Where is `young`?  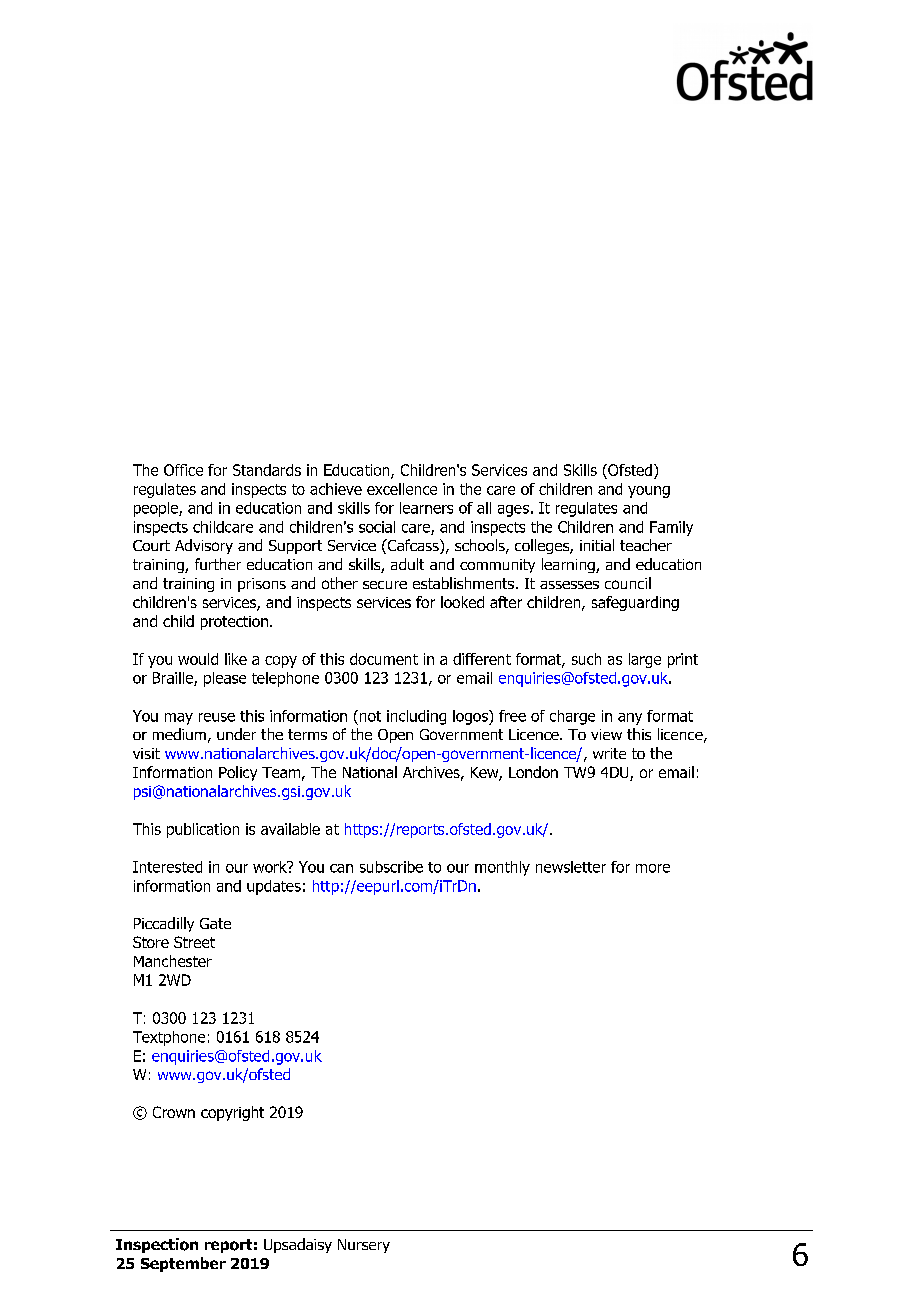
young is located at coordinates (649, 492).
